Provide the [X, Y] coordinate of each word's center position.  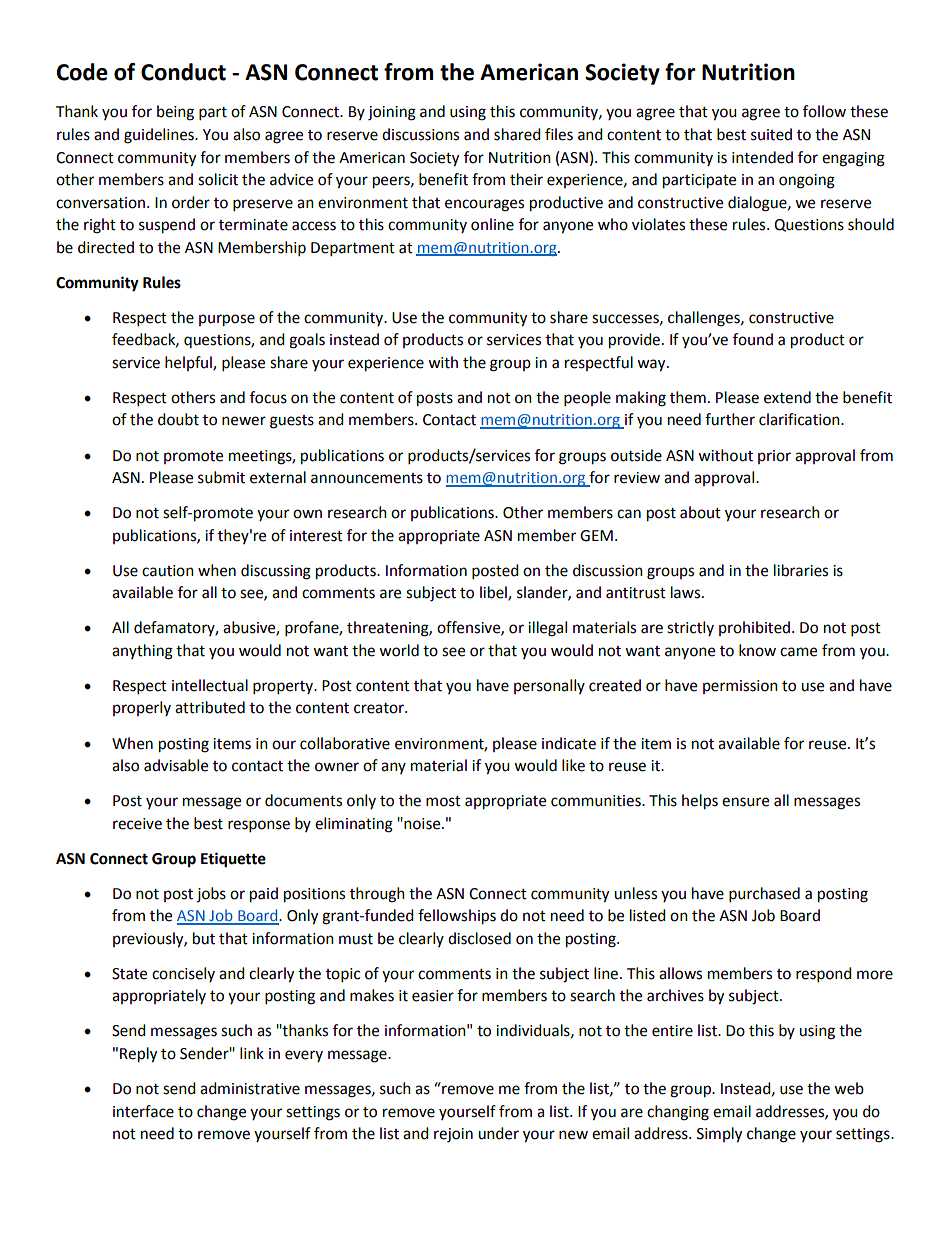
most [443, 801]
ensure [745, 802]
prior [774, 457]
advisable [176, 765]
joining [392, 113]
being [175, 113]
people [587, 399]
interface [143, 1111]
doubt [178, 419]
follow [824, 111]
